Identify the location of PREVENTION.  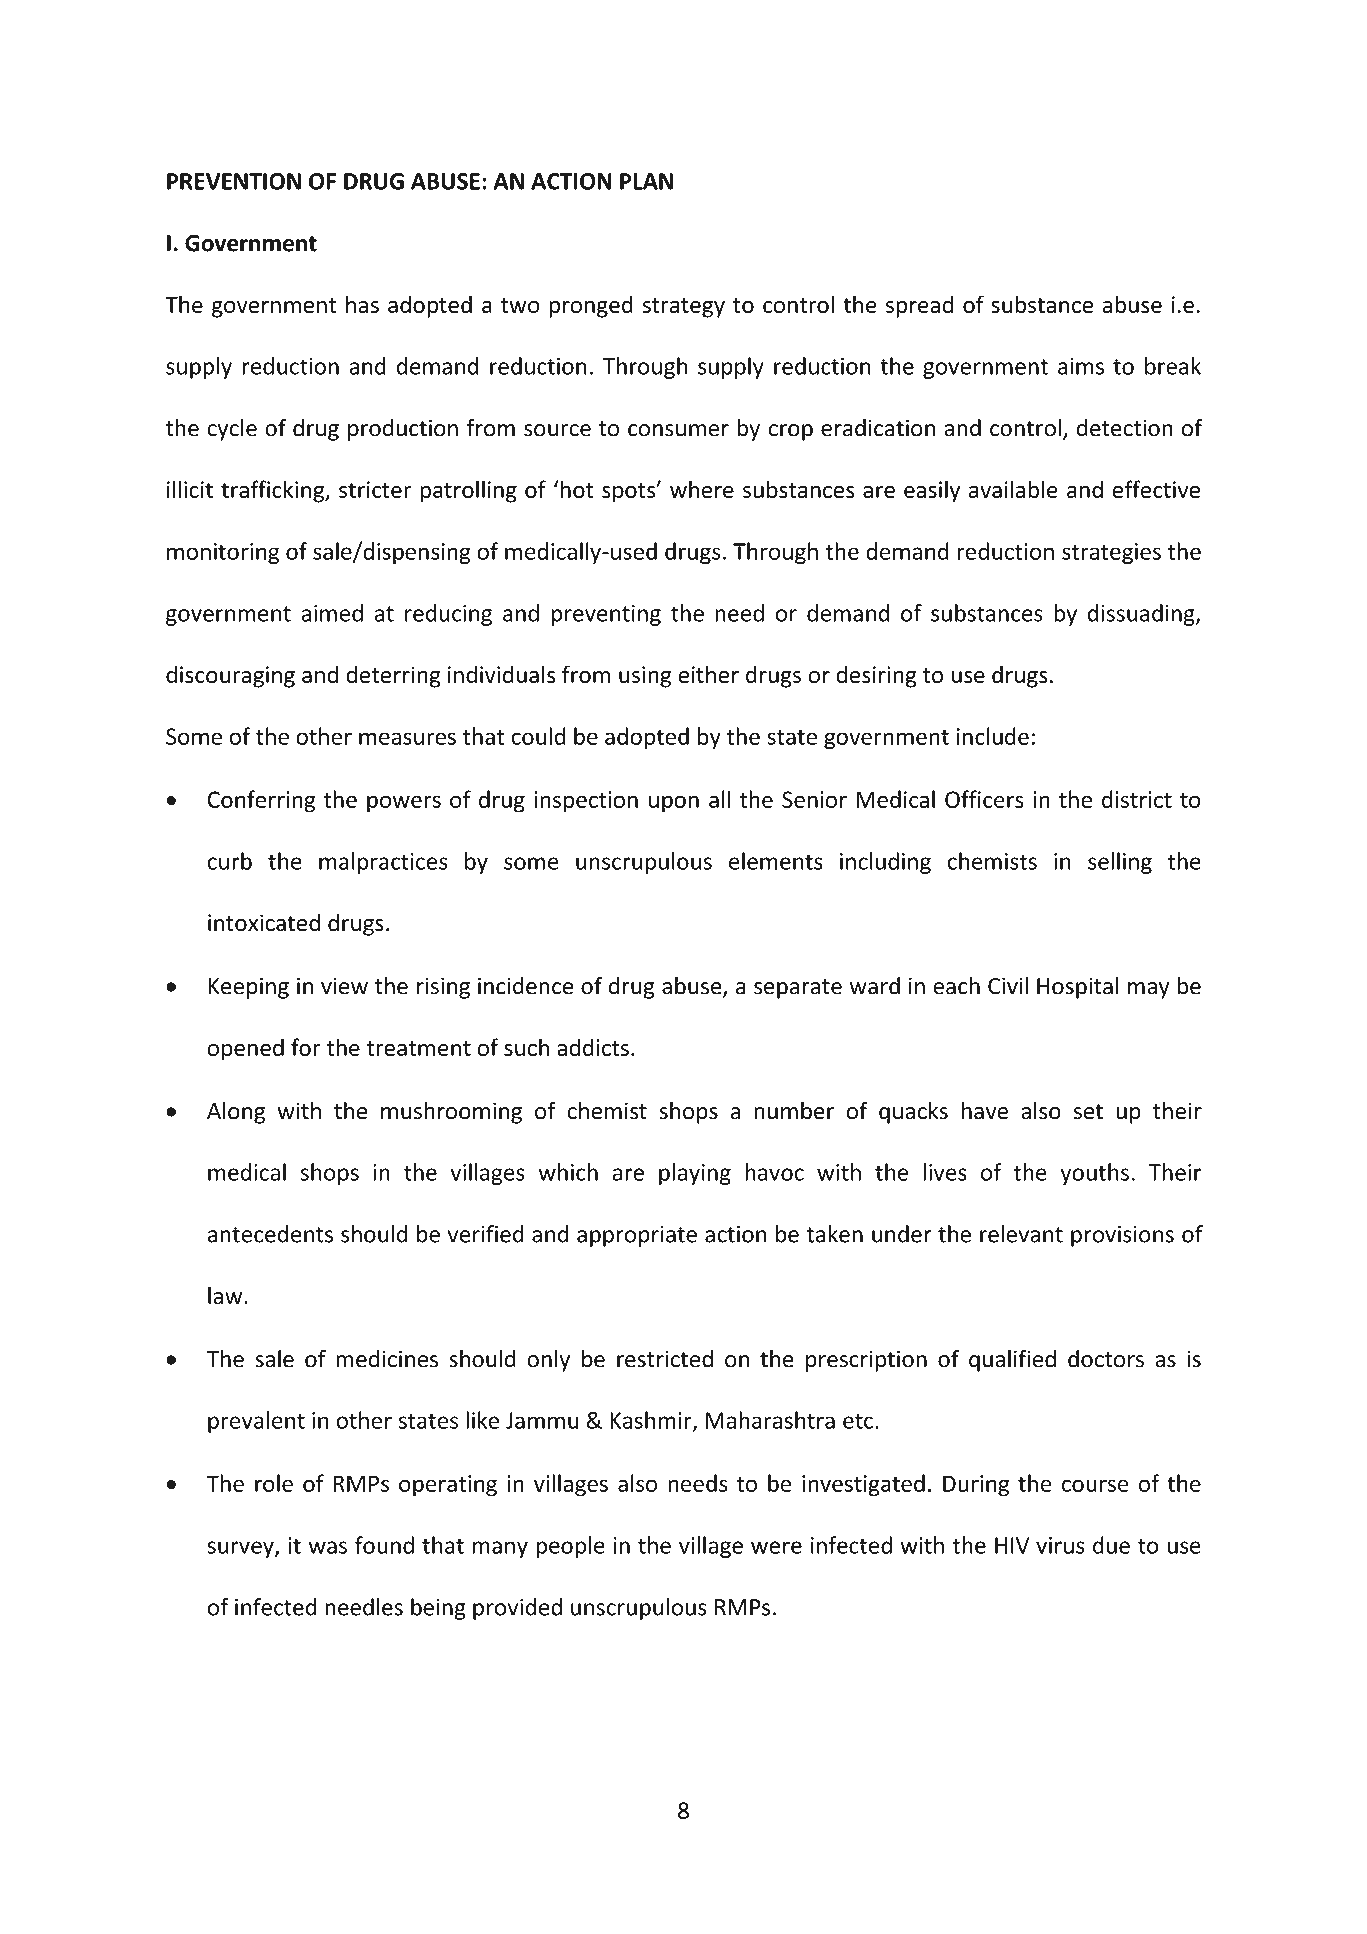
(234, 181).
